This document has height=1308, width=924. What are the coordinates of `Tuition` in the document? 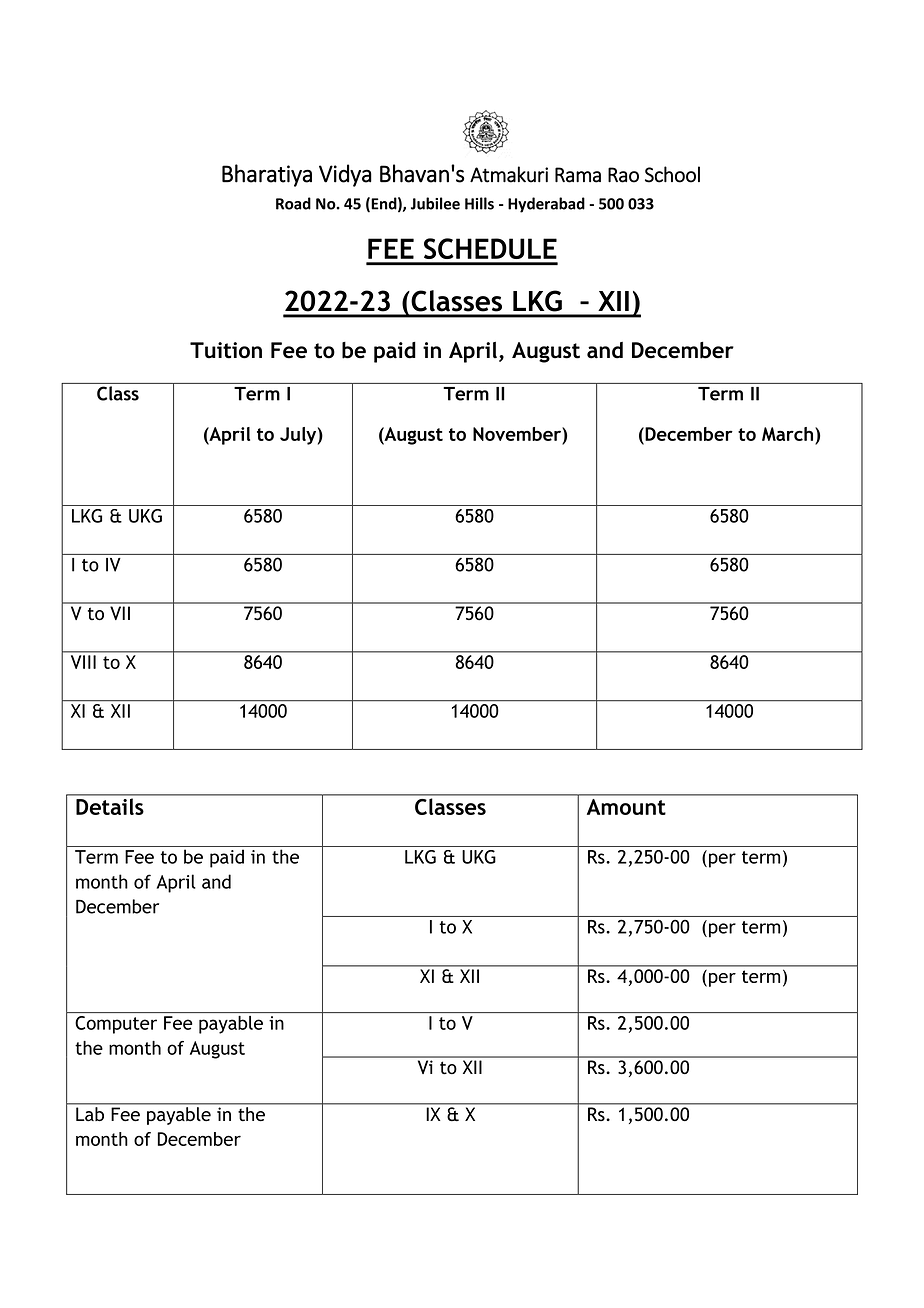 It's located at (226, 350).
